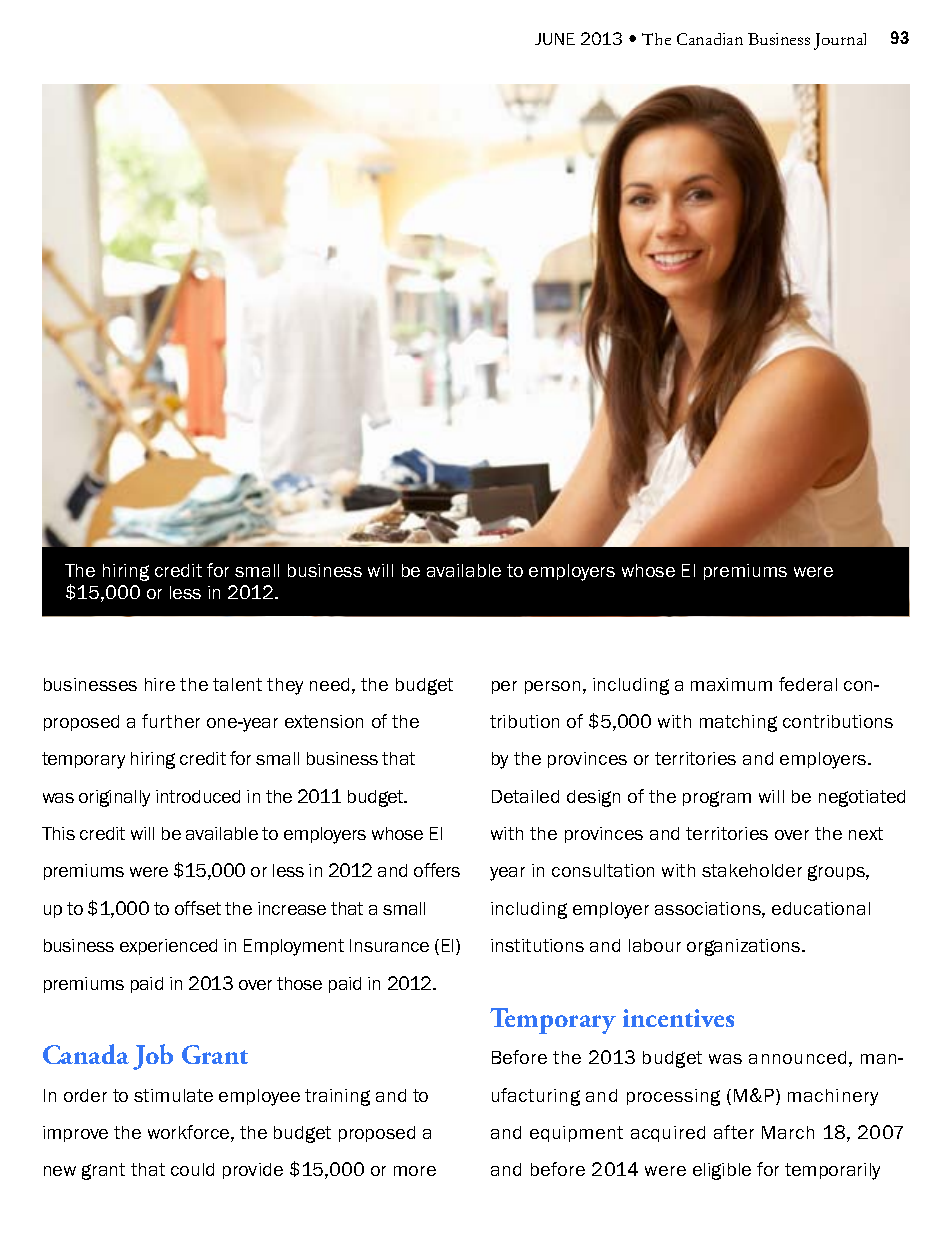 The height and width of the screenshot is (1233, 952). I want to click on hire, so click(160, 684).
